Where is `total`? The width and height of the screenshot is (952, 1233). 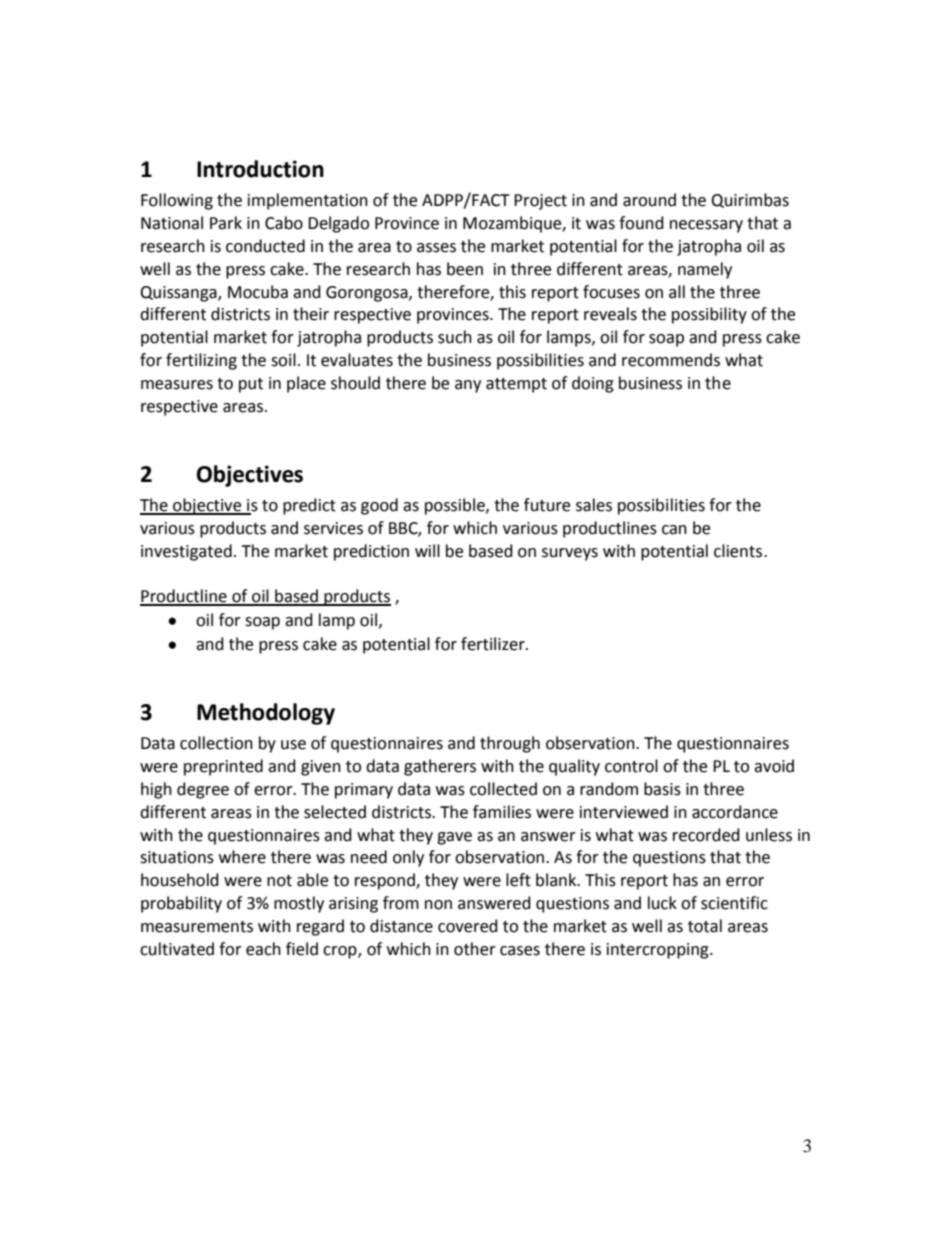 total is located at coordinates (705, 926).
